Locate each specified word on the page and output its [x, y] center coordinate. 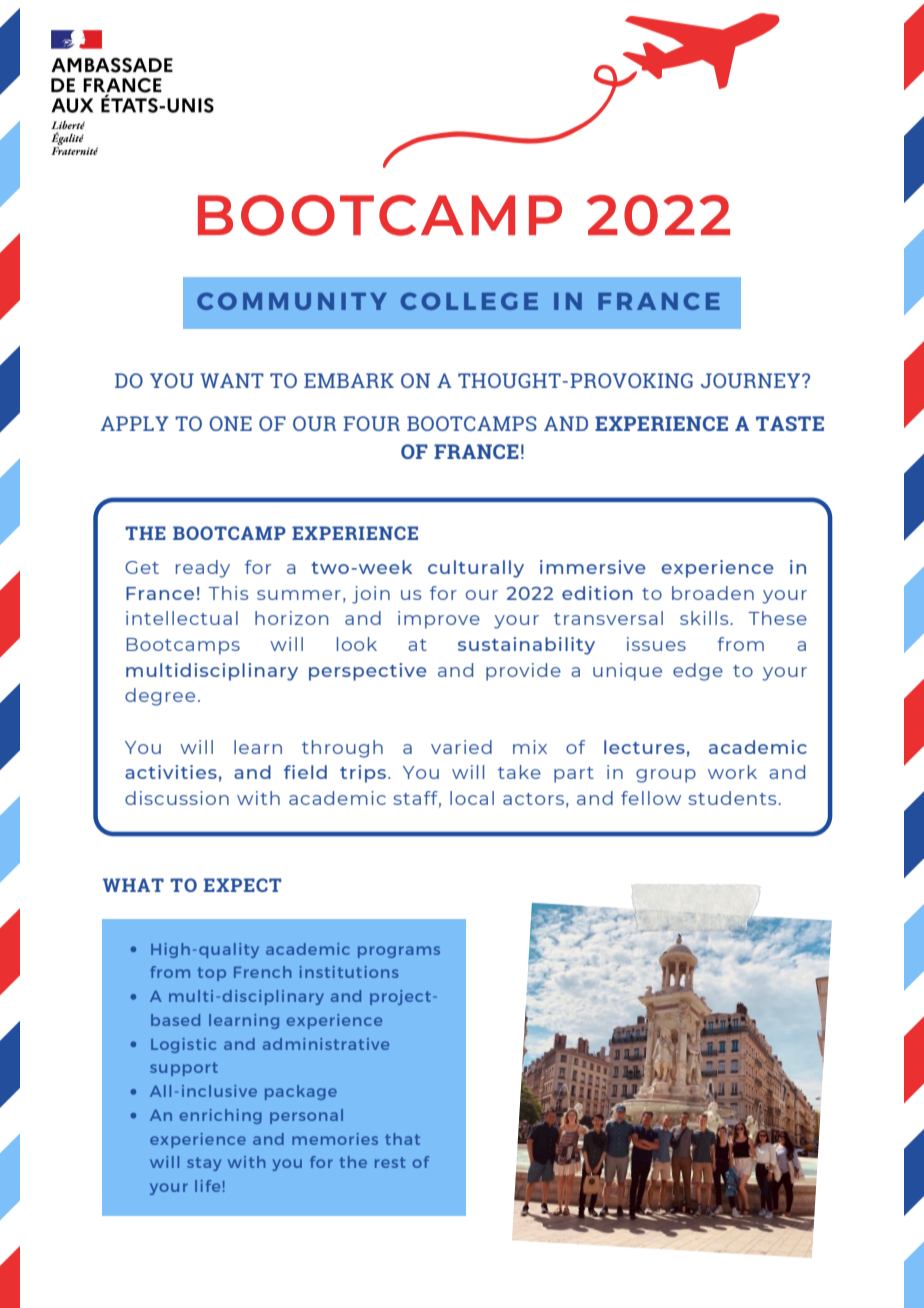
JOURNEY [752, 380]
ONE [230, 423]
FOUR [371, 423]
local [472, 798]
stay [204, 1164]
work [732, 772]
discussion [177, 798]
